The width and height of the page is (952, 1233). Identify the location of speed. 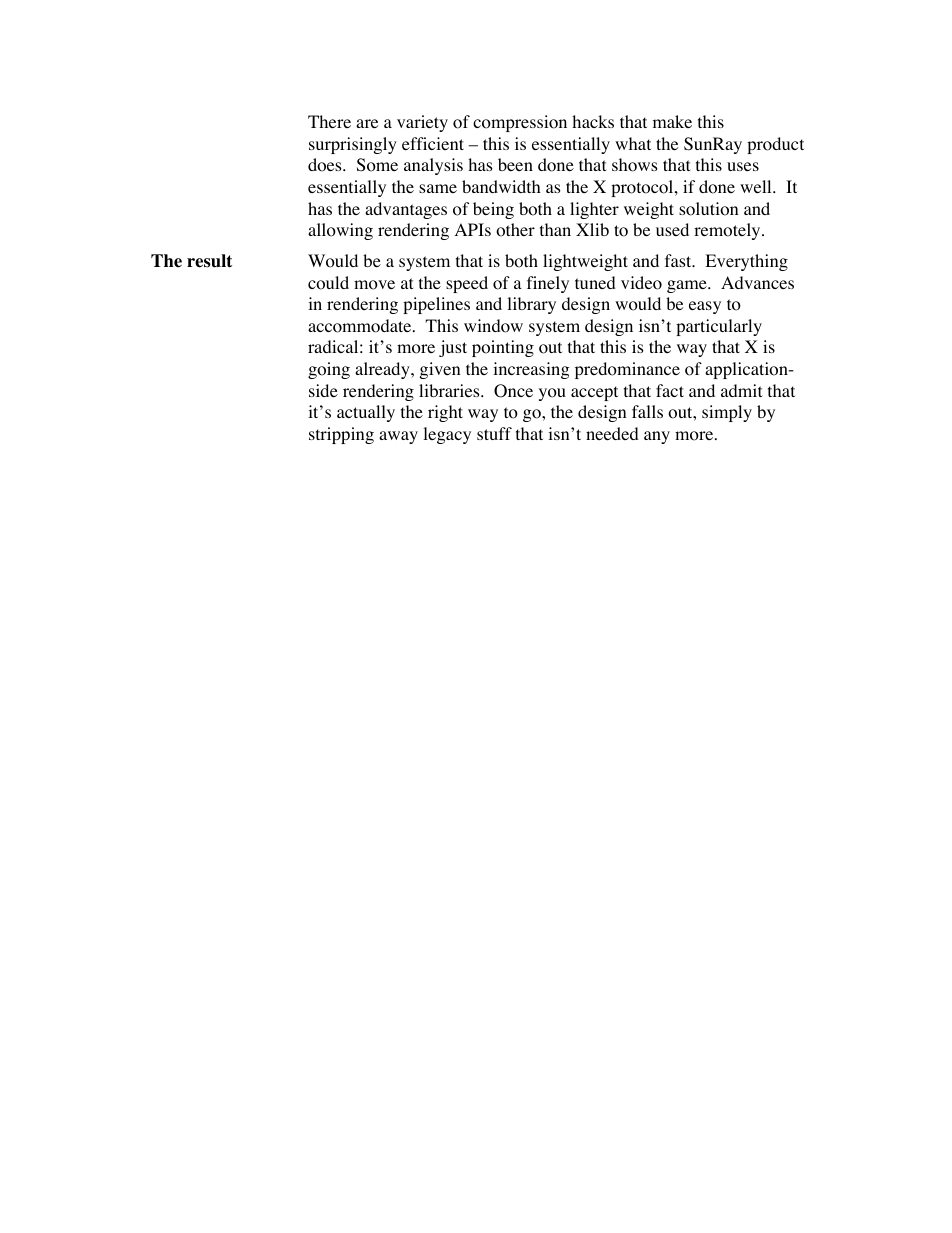
(467, 284).
